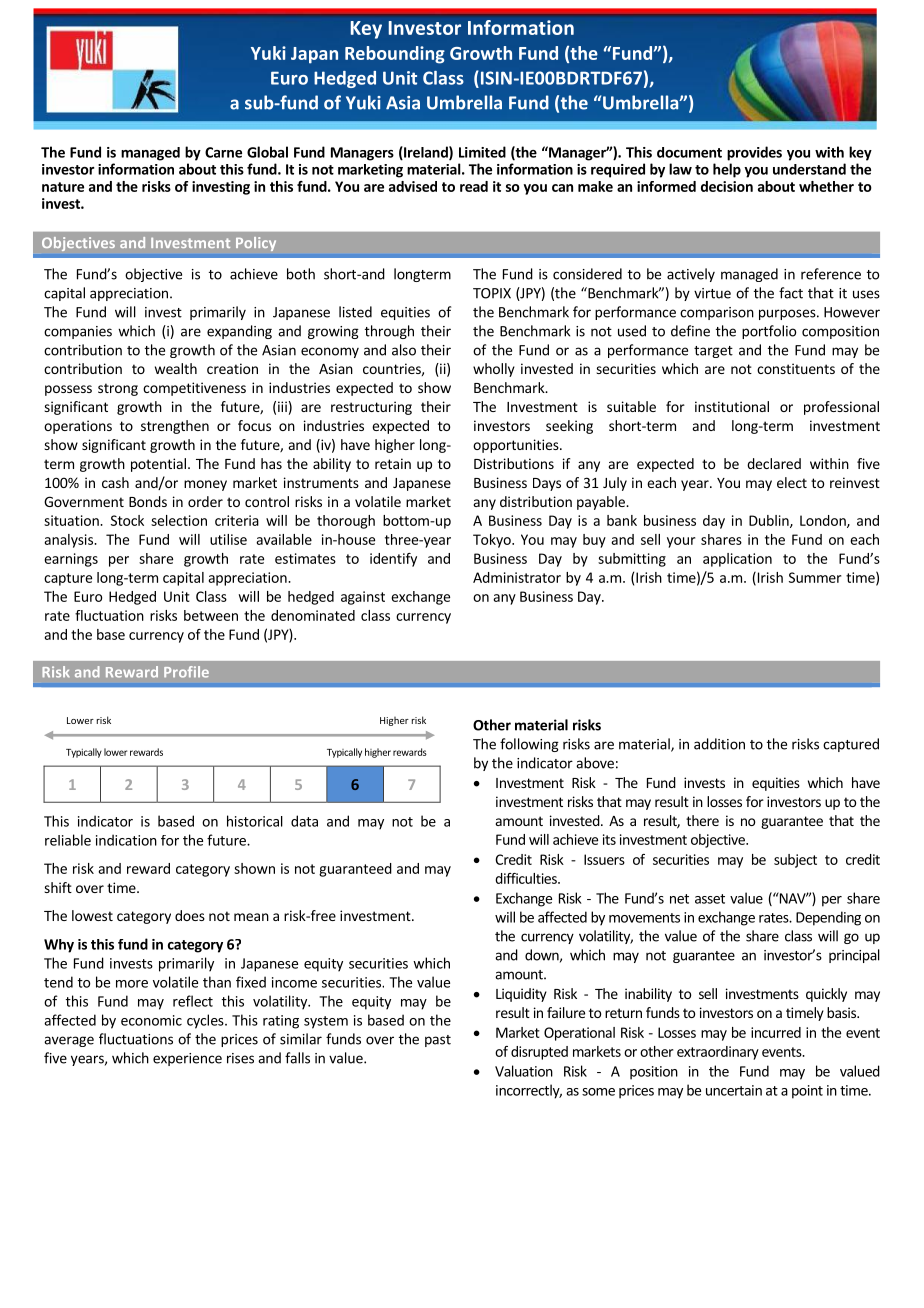  What do you see at coordinates (395, 55) in the screenshot?
I see `Rebounding` at bounding box center [395, 55].
